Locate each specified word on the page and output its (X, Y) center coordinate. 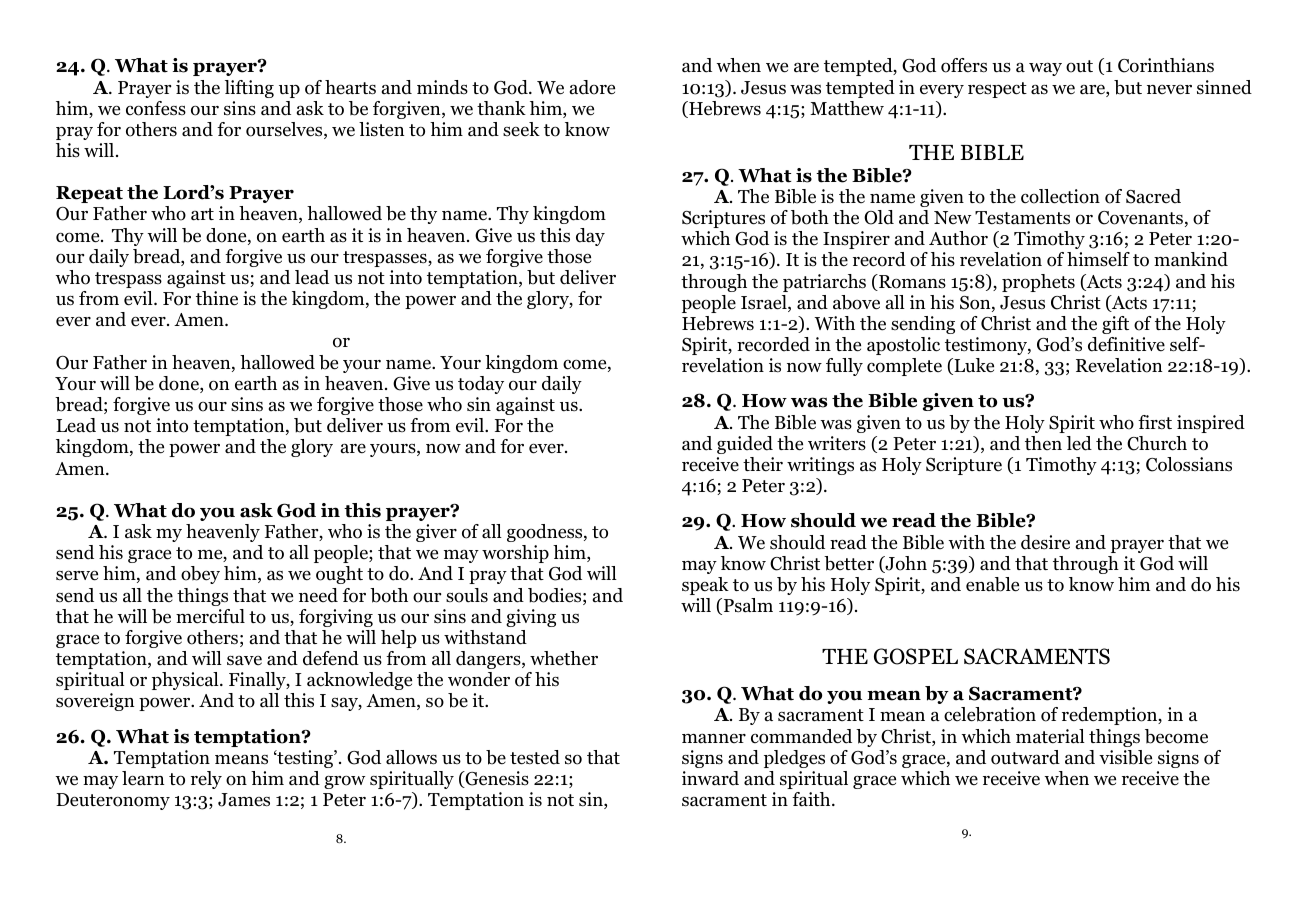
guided (745, 445)
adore (592, 87)
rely (206, 780)
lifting (249, 89)
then (1043, 443)
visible (1125, 757)
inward (710, 778)
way (1045, 69)
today (481, 385)
